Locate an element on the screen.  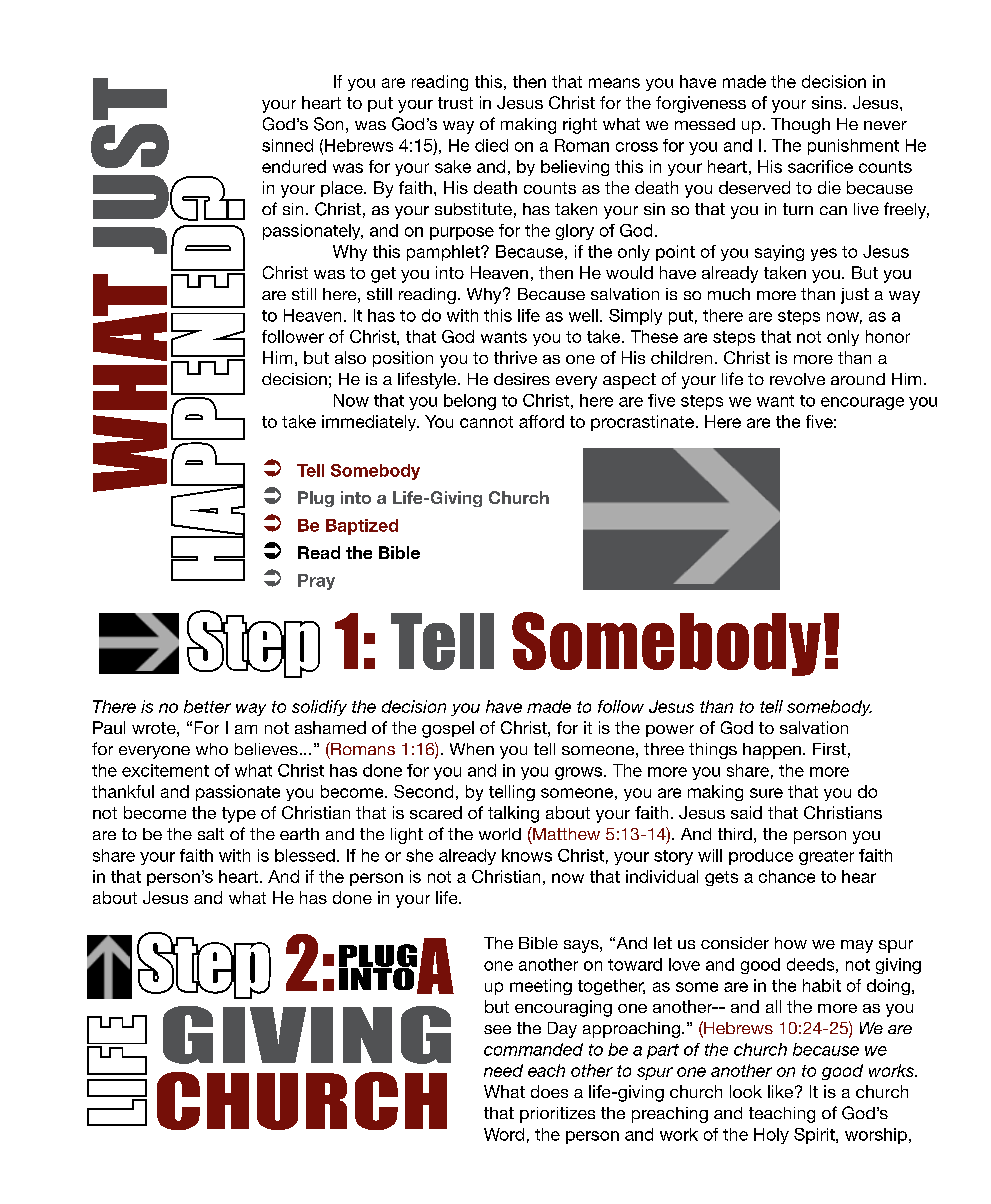
does is located at coordinates (549, 1091).
